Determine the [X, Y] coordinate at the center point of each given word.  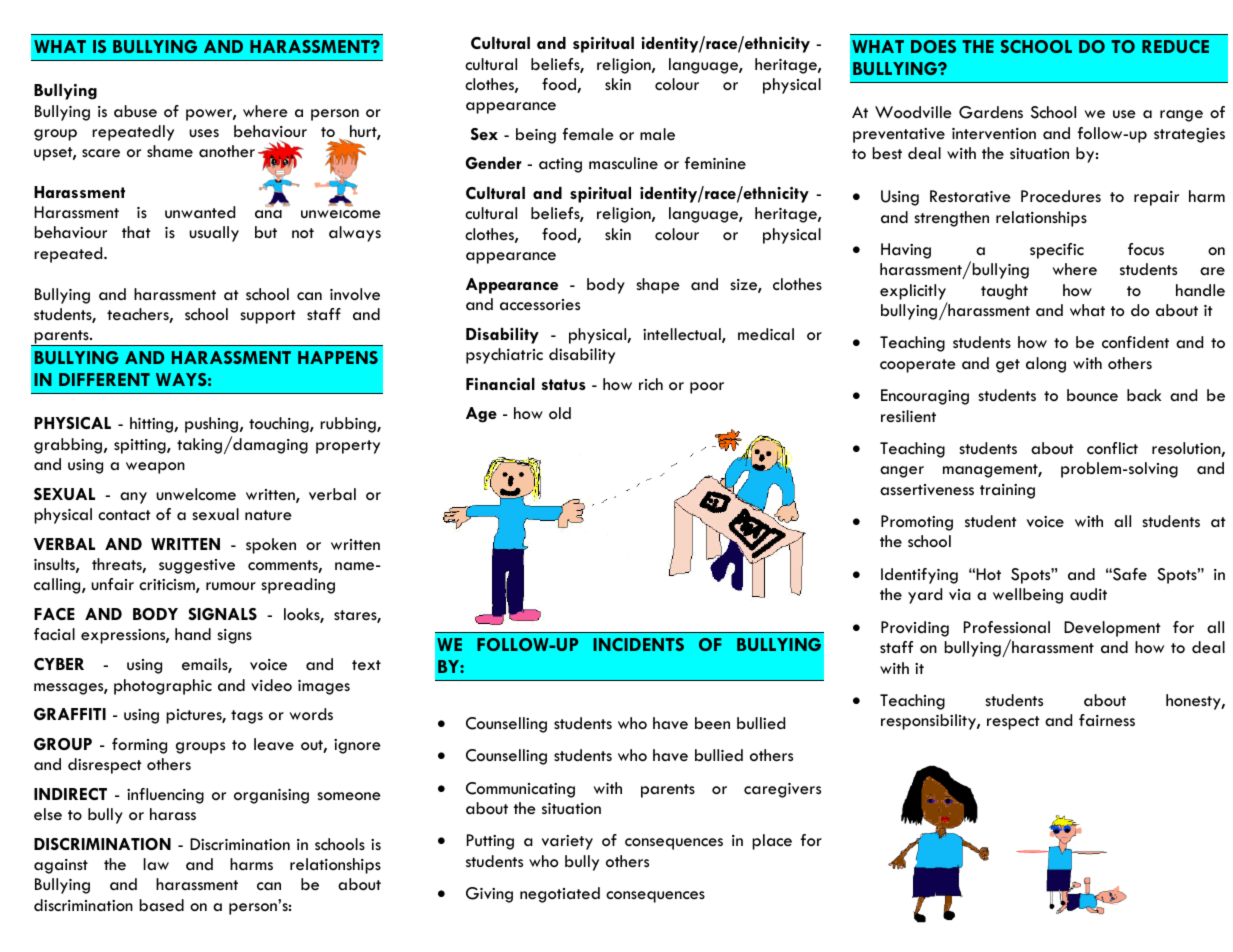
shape [658, 286]
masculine [623, 163]
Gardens [991, 112]
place [772, 842]
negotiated [560, 895]
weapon [155, 468]
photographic [163, 687]
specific [1057, 251]
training [1007, 491]
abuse [135, 111]
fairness [1107, 720]
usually [214, 234]
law [156, 864]
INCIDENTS [638, 644]
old [560, 413]
